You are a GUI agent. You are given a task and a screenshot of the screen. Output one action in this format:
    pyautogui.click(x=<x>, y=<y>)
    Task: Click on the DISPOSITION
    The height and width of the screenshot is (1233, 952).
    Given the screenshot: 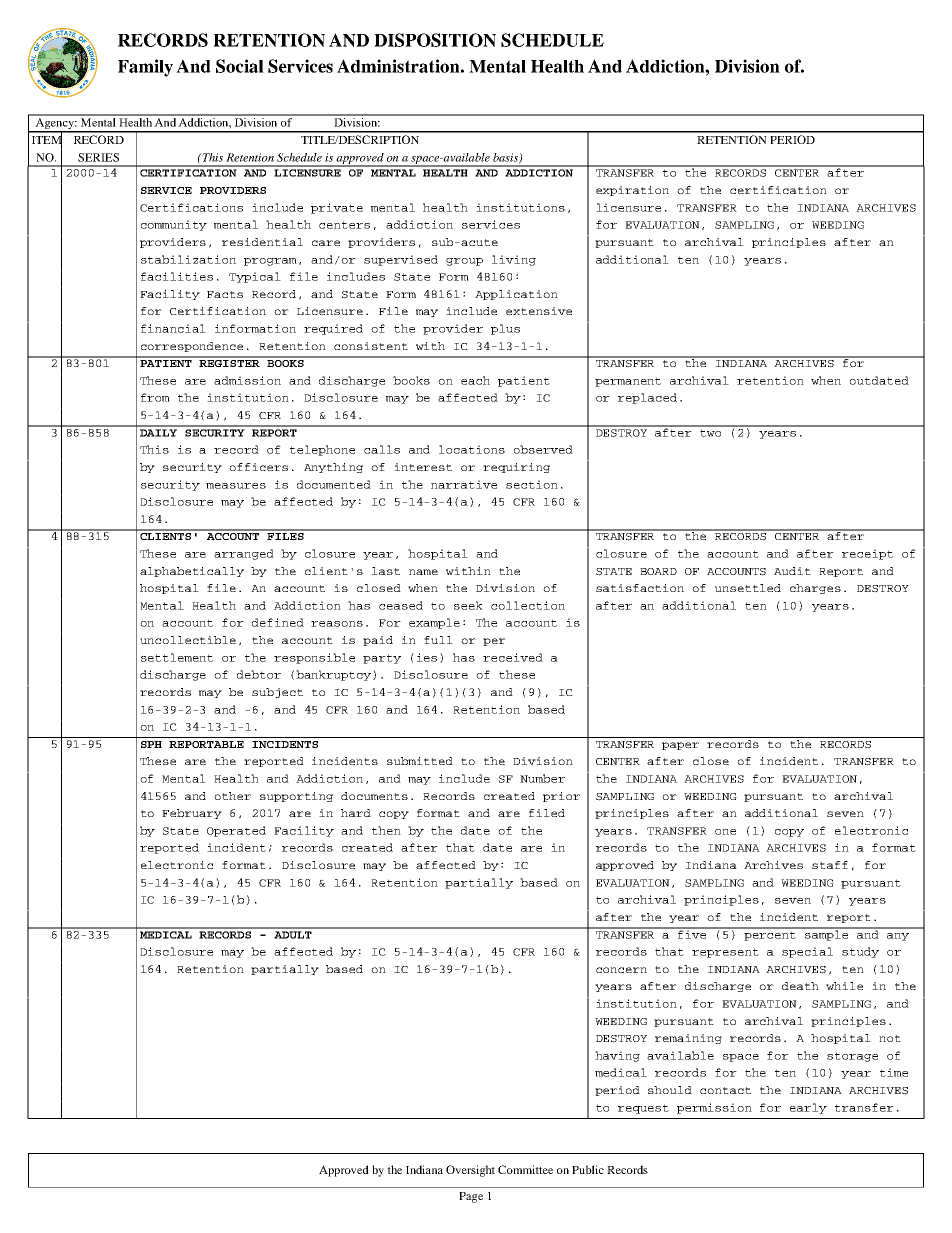 What is the action you would take?
    pyautogui.click(x=435, y=40)
